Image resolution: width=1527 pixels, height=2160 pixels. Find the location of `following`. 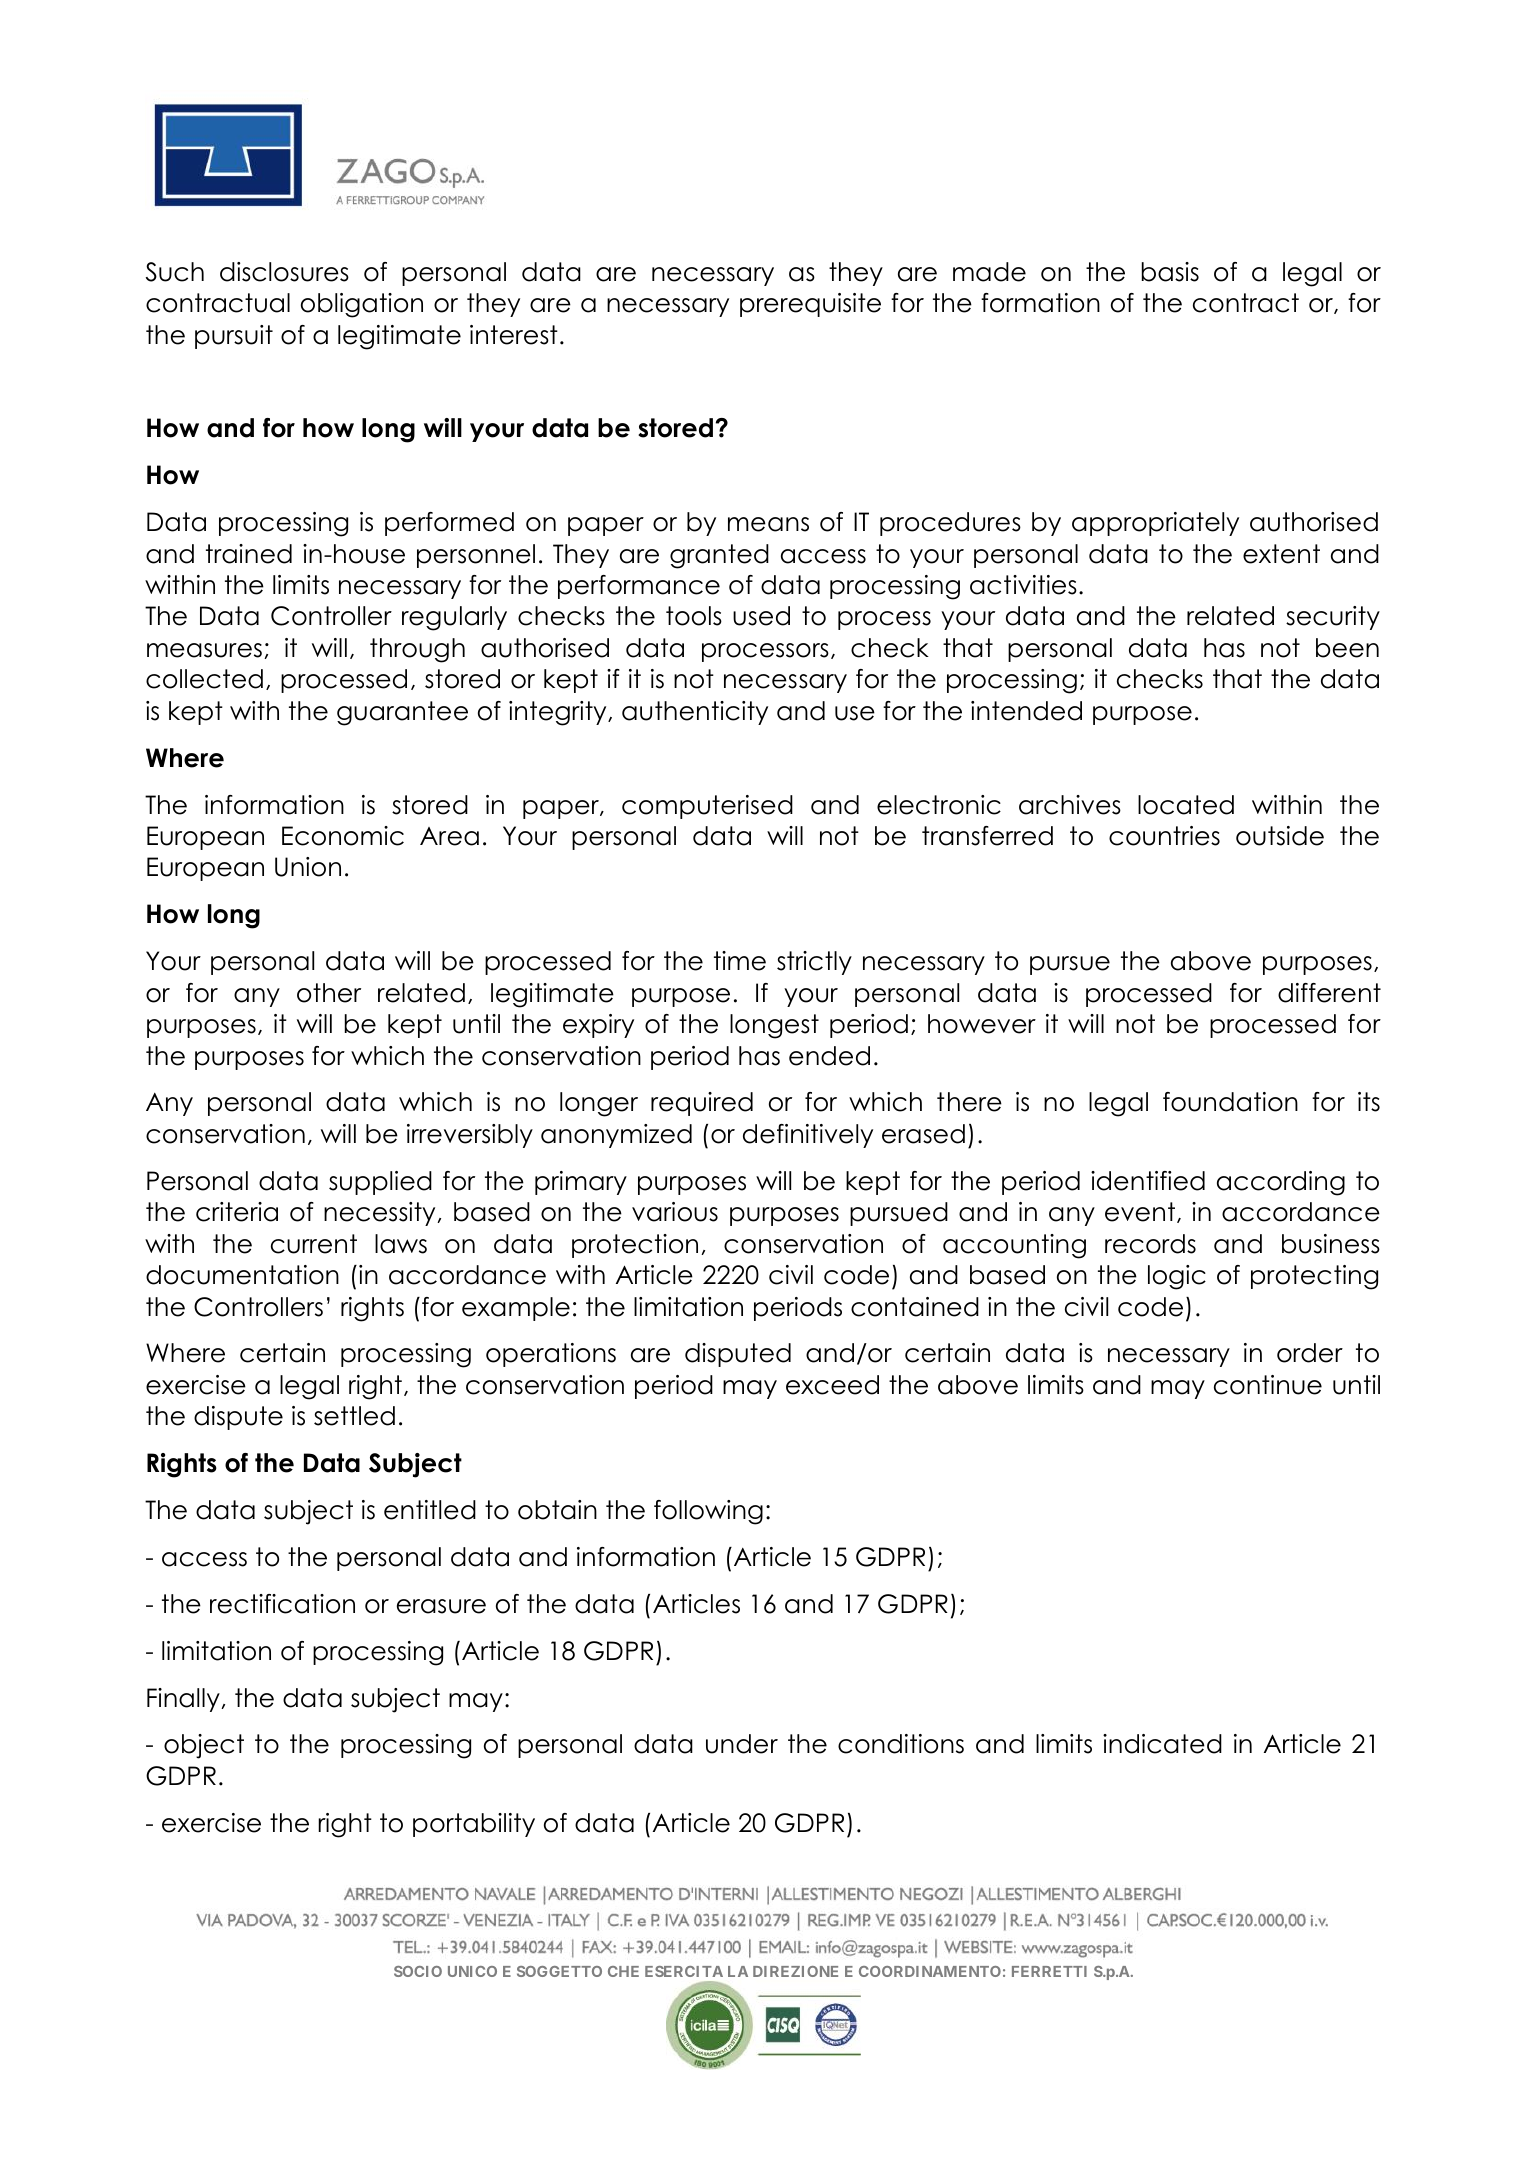

following is located at coordinates (708, 1512).
